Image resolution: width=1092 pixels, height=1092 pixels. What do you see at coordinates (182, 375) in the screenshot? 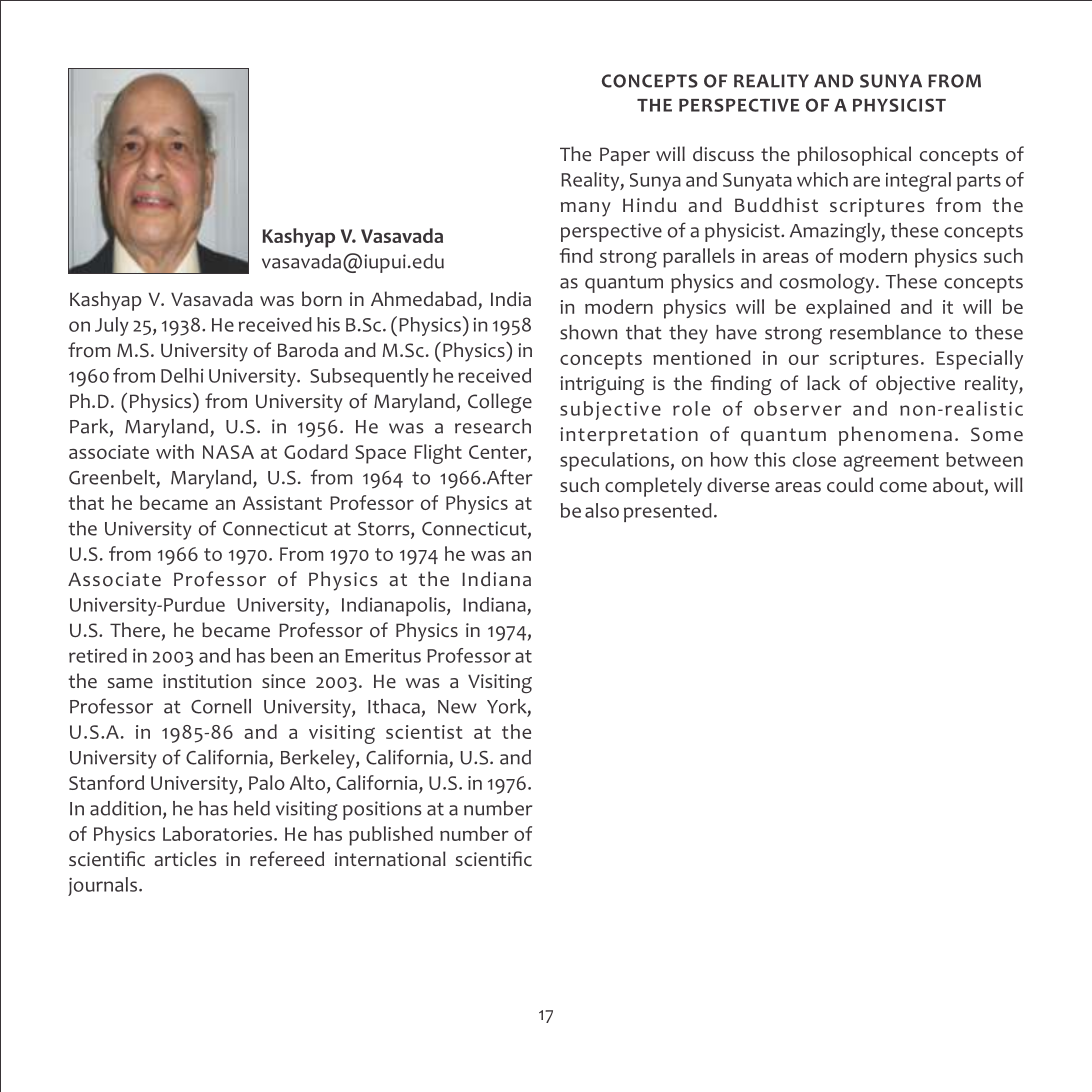
I see `Delhi` at bounding box center [182, 375].
